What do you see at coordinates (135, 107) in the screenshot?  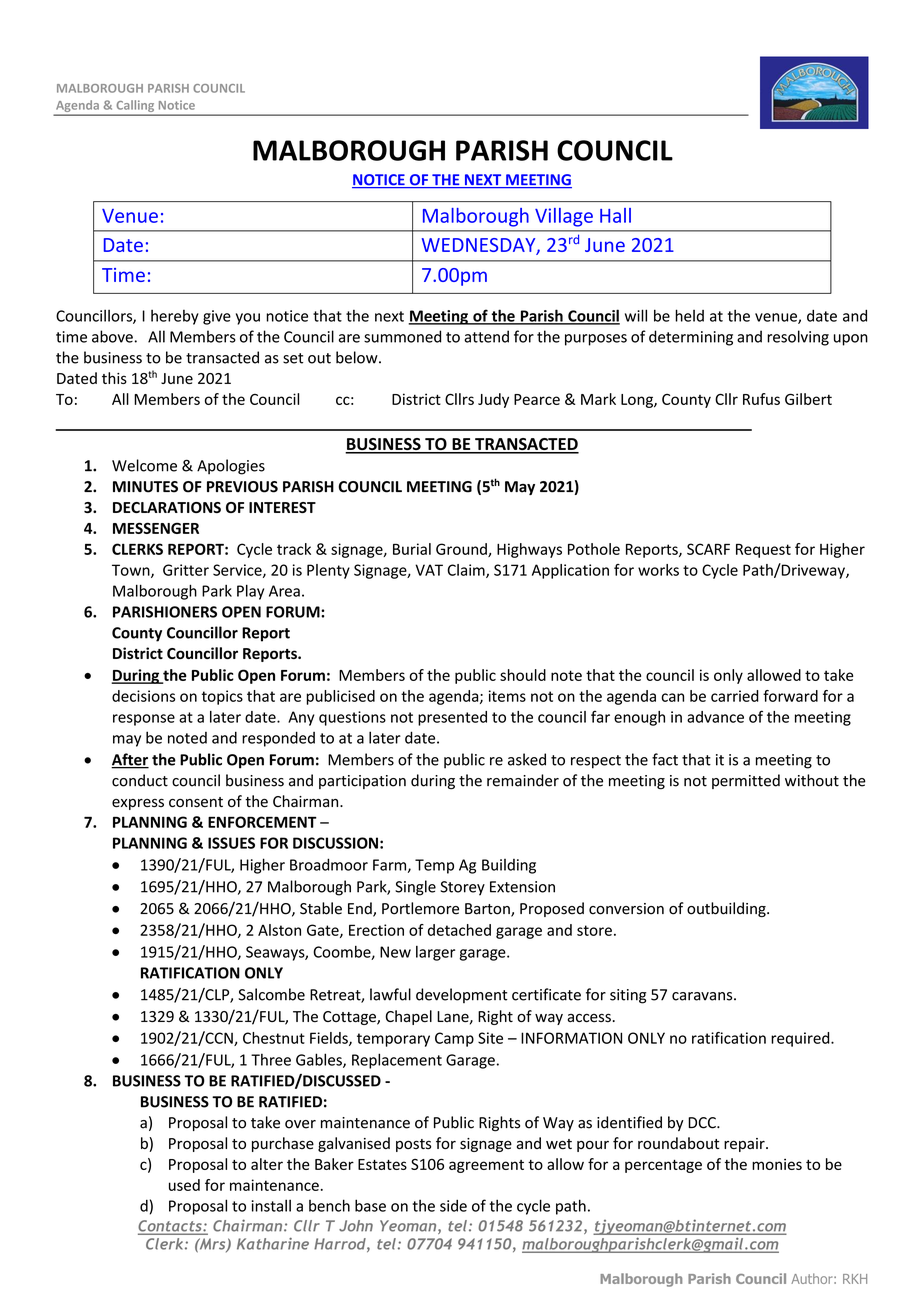 I see `Calling` at bounding box center [135, 107].
